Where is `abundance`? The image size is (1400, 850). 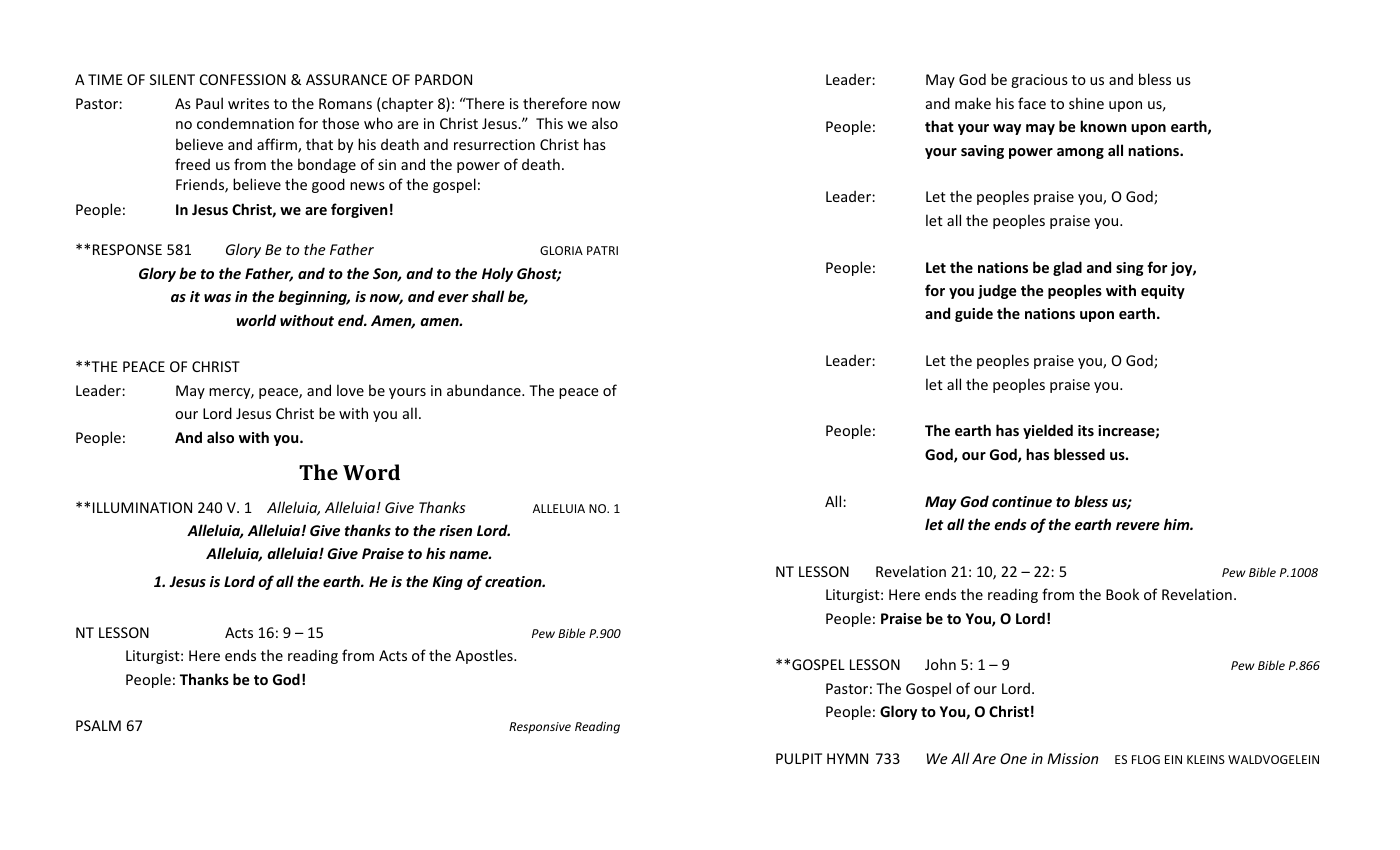 abundance is located at coordinates (485, 390).
